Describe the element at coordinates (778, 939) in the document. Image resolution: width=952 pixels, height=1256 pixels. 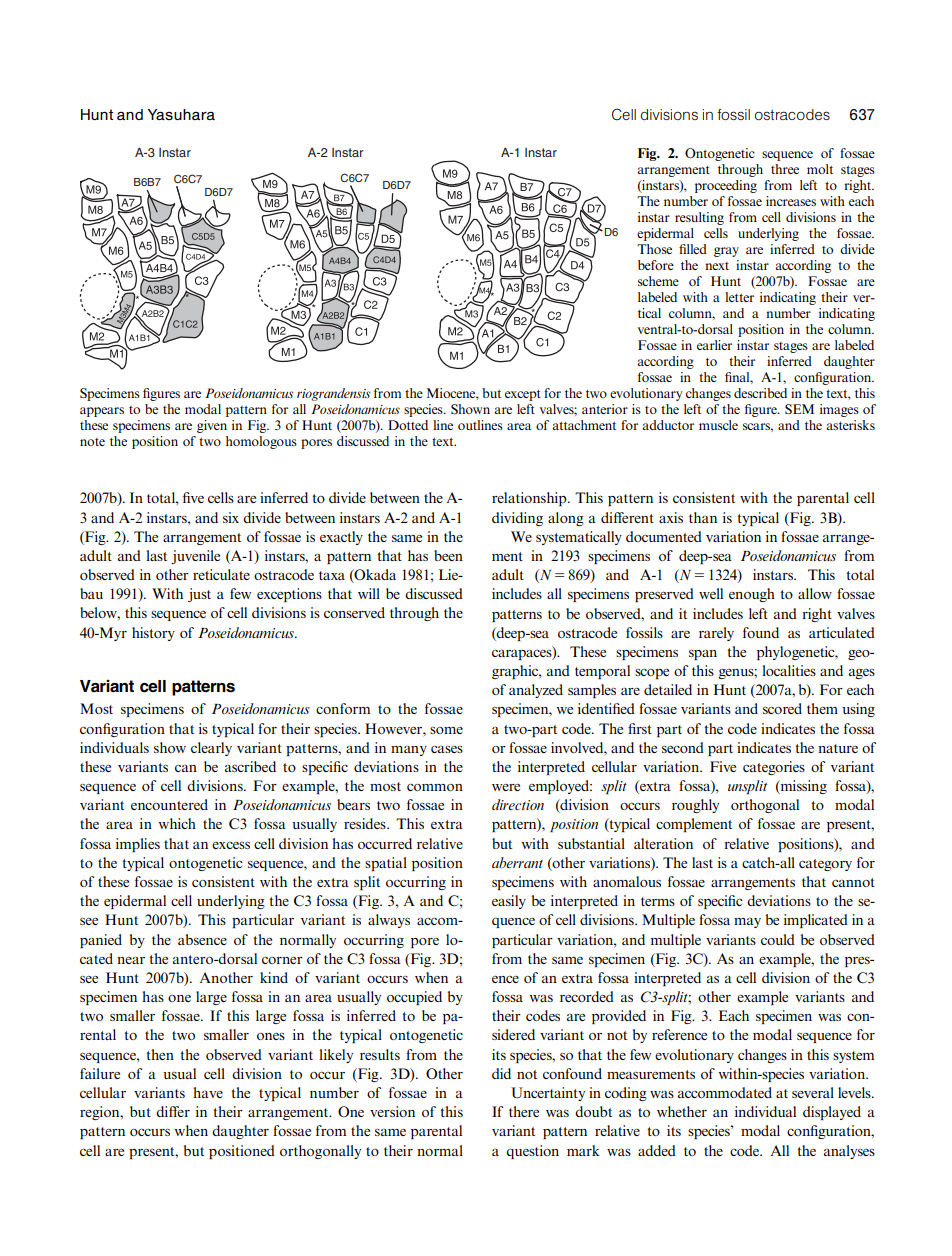
I see `could` at that location.
